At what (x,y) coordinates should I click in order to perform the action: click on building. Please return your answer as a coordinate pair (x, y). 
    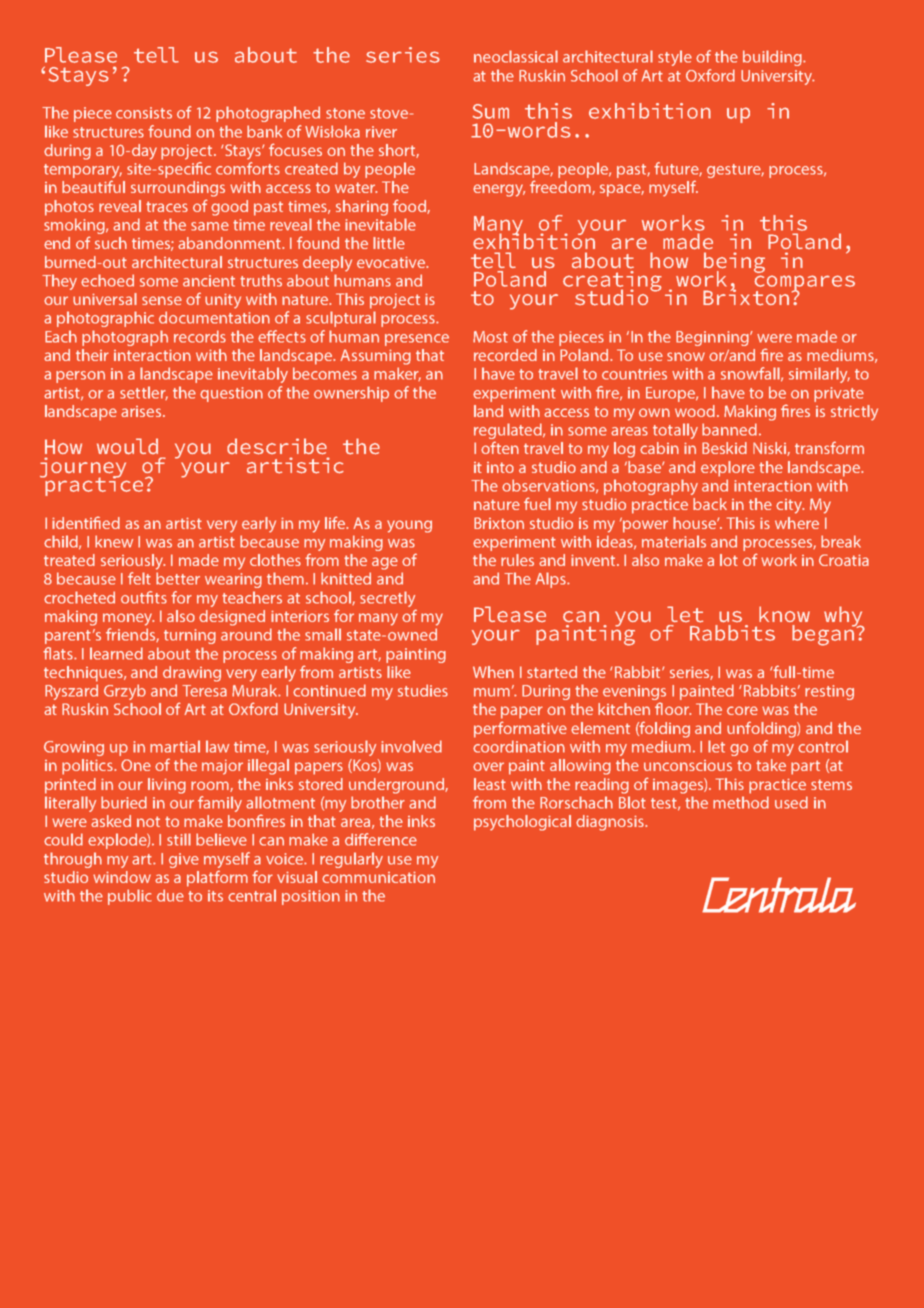
    Looking at the image, I should click on (773, 58).
